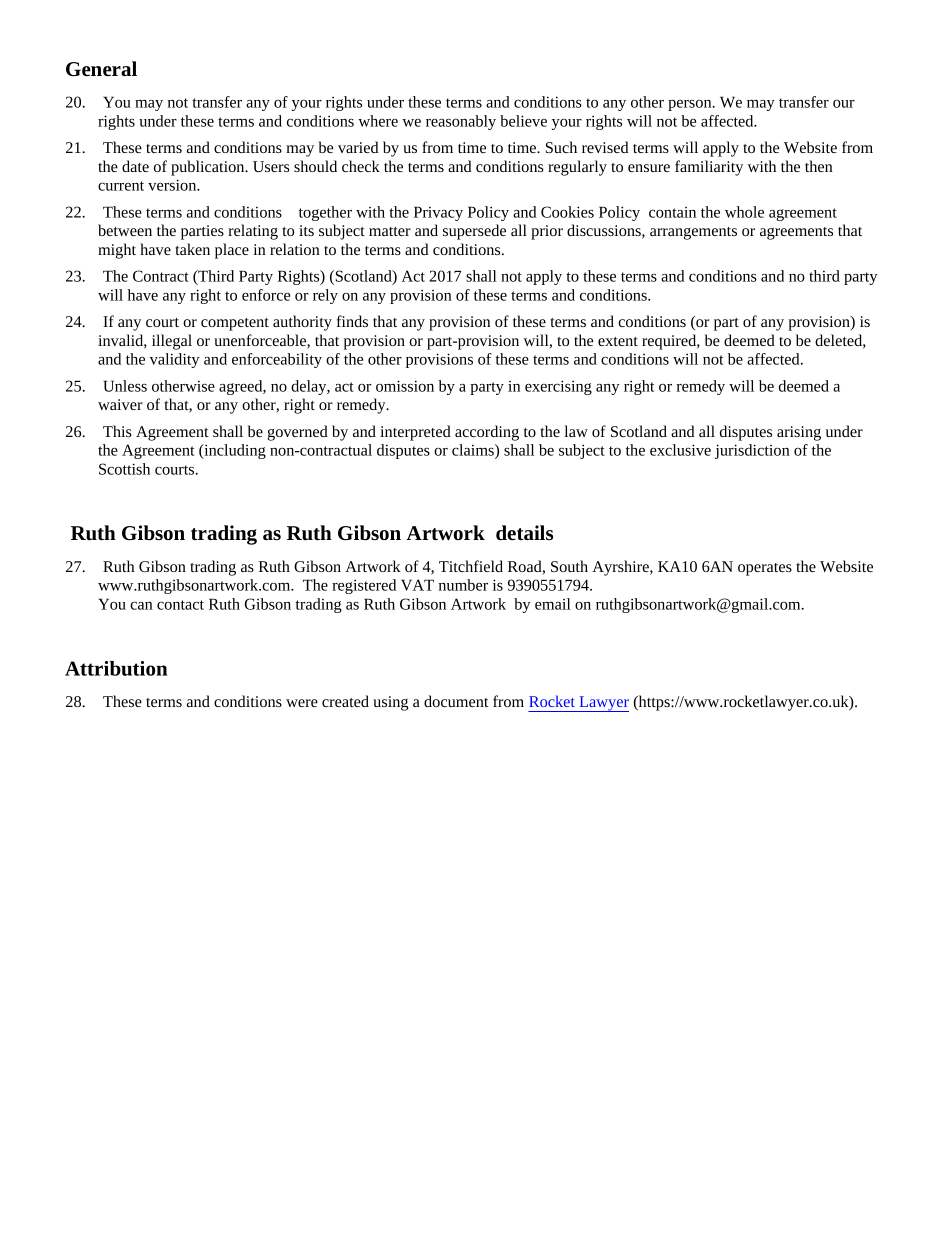 Image resolution: width=952 pixels, height=1233 pixels. I want to click on reasonably, so click(461, 122).
